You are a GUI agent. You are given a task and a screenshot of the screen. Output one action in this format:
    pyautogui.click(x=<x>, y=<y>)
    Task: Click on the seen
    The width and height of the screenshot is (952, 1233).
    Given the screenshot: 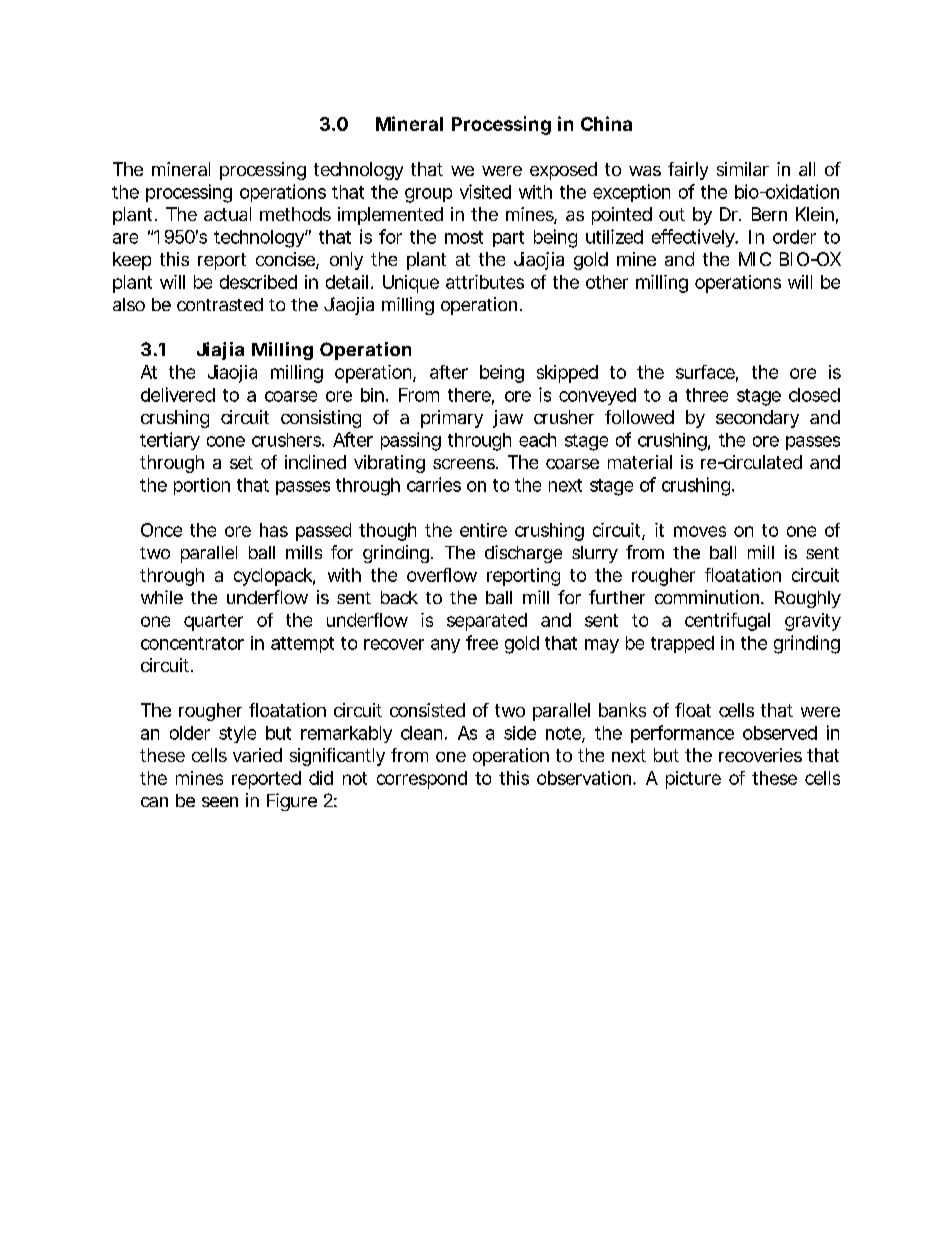 What is the action you would take?
    pyautogui.click(x=220, y=802)
